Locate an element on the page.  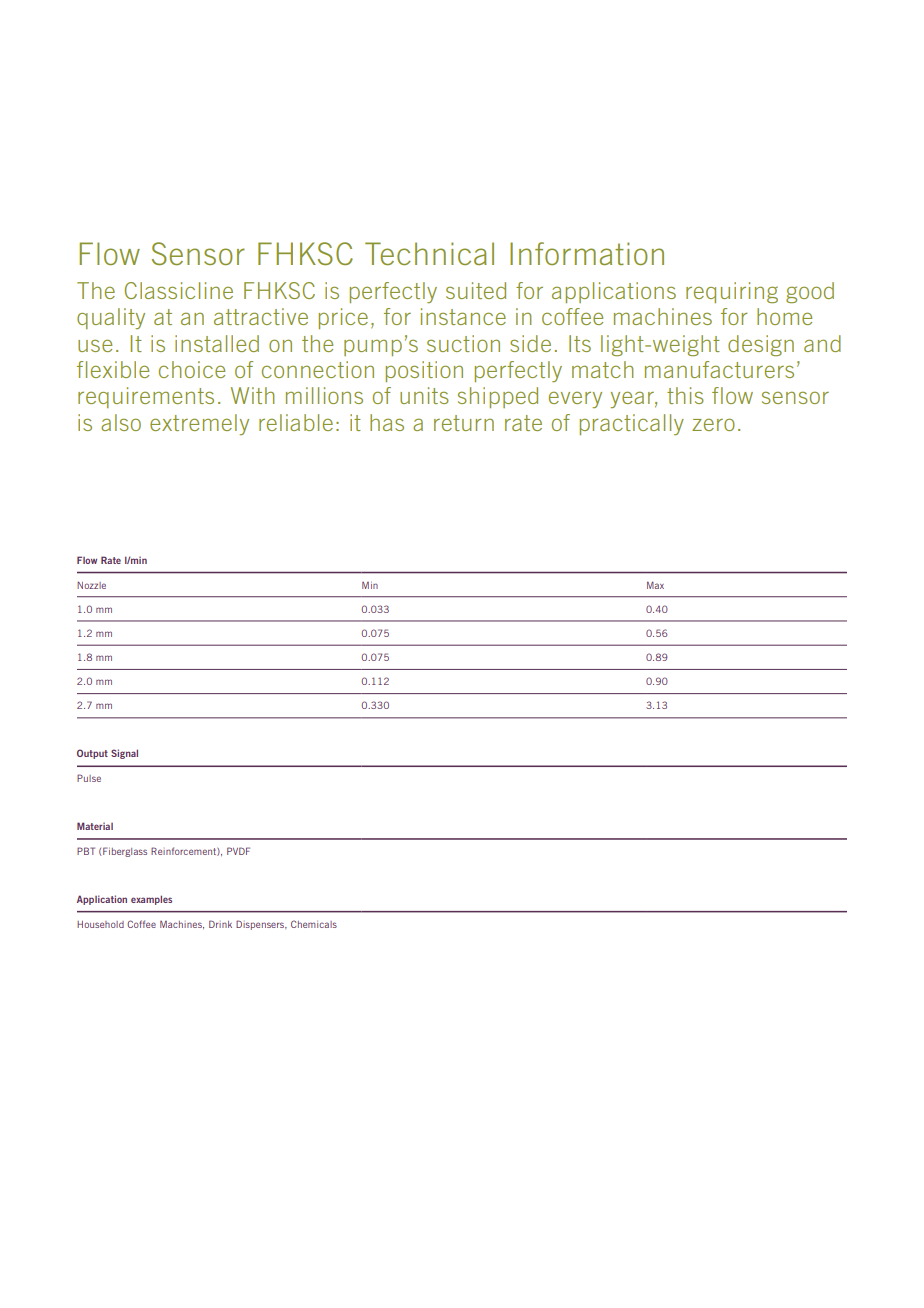
extremely is located at coordinates (199, 424).
